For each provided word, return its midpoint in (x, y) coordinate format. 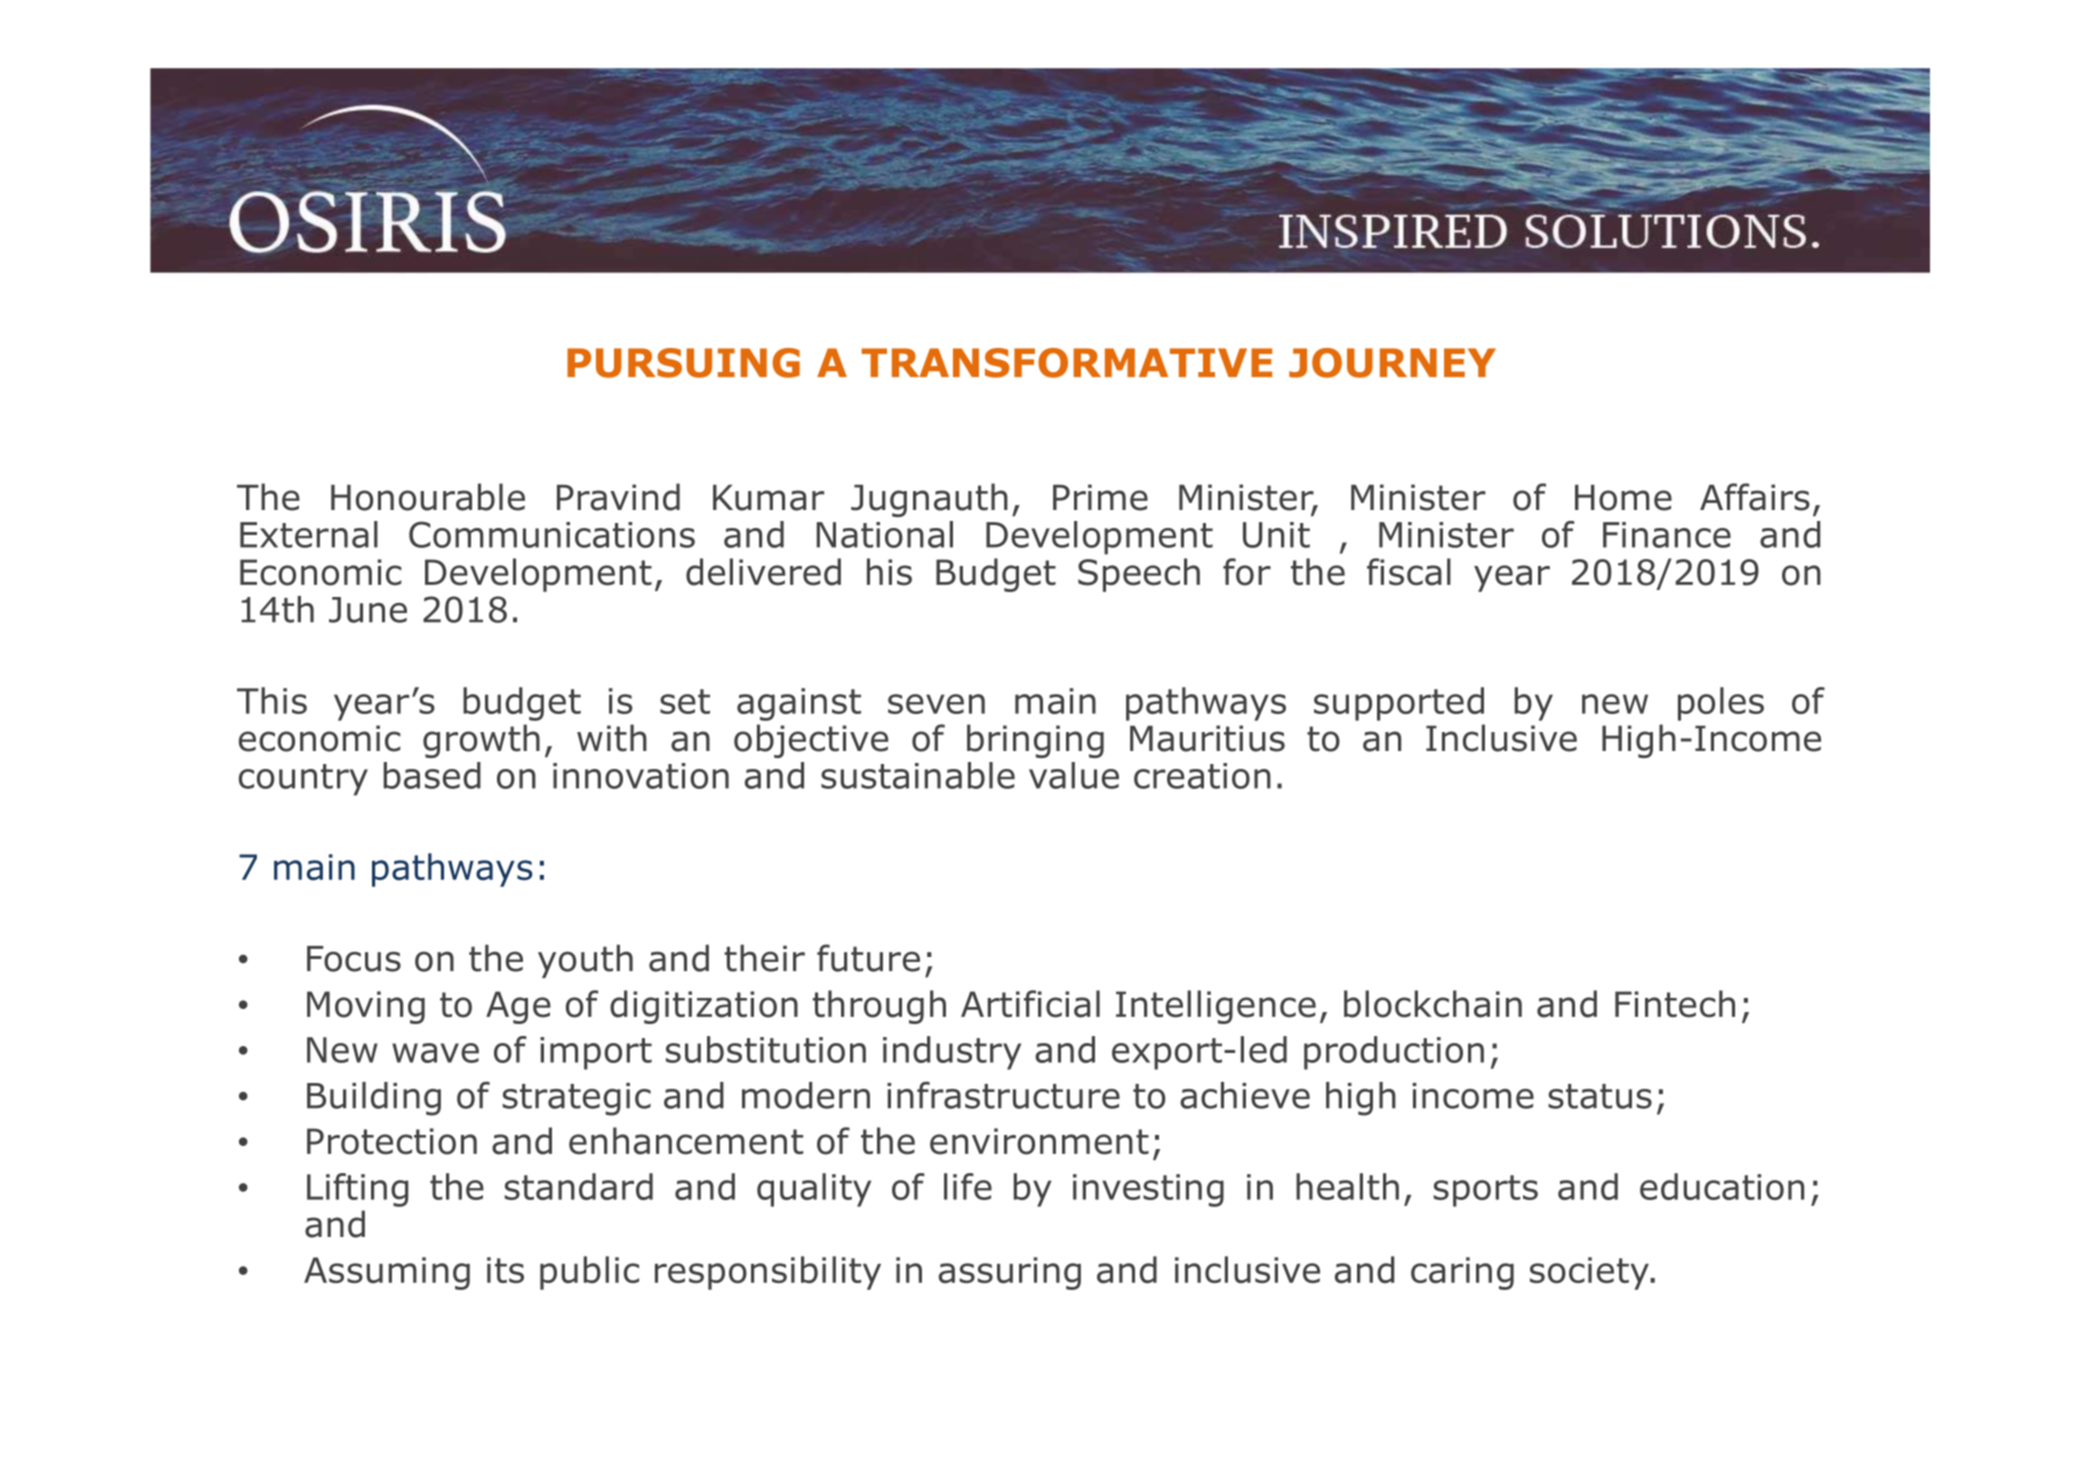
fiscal (1409, 572)
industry (952, 1053)
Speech (1139, 575)
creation (1202, 776)
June (368, 610)
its (505, 1270)
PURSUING (683, 363)
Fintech (1675, 1004)
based (432, 775)
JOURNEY (1392, 363)
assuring (1010, 1273)
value (1074, 775)
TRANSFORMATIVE (1067, 363)
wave (435, 1053)
